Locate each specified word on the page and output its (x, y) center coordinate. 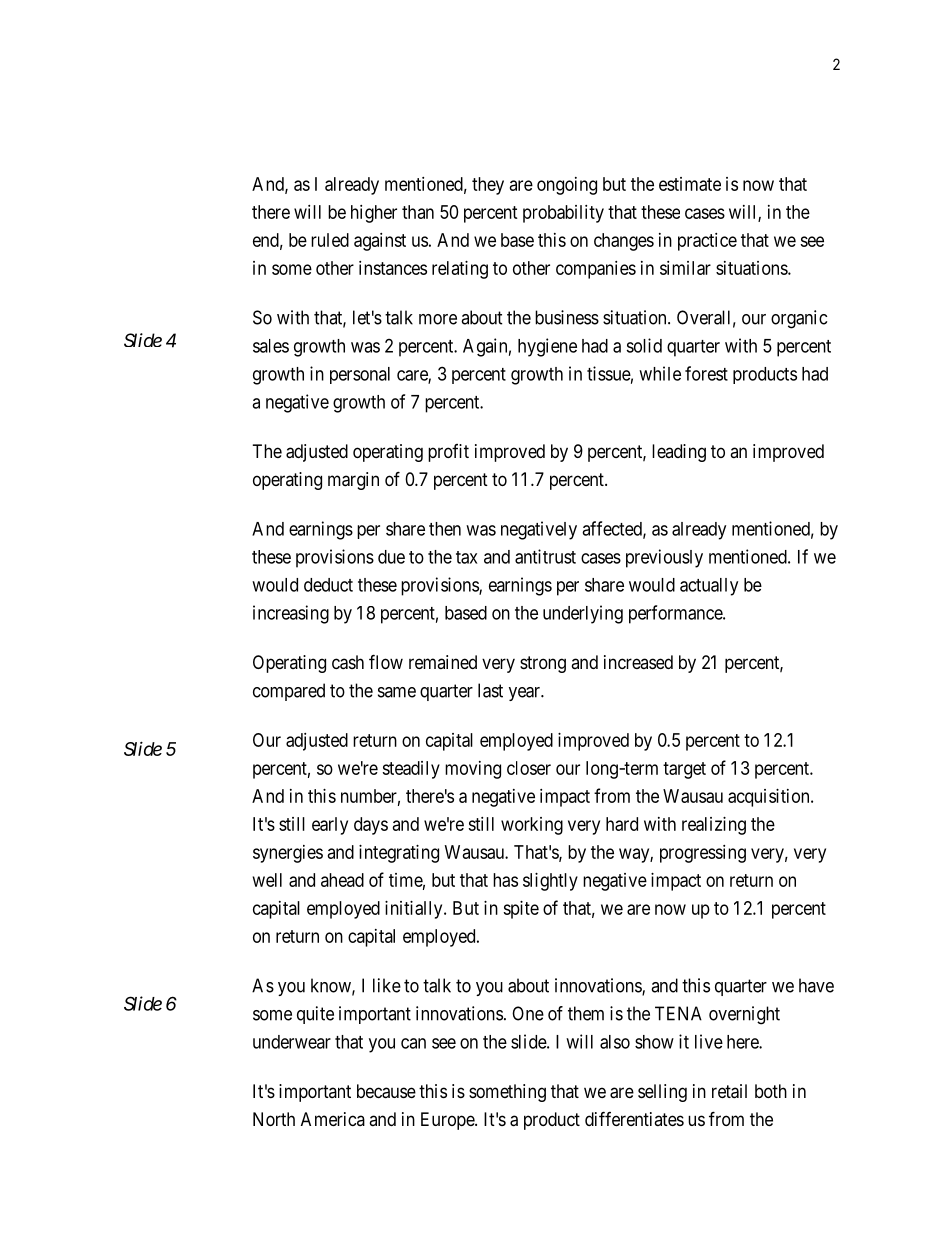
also (615, 1042)
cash (348, 662)
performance (676, 614)
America (333, 1119)
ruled (330, 240)
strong (543, 664)
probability (563, 214)
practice (707, 242)
